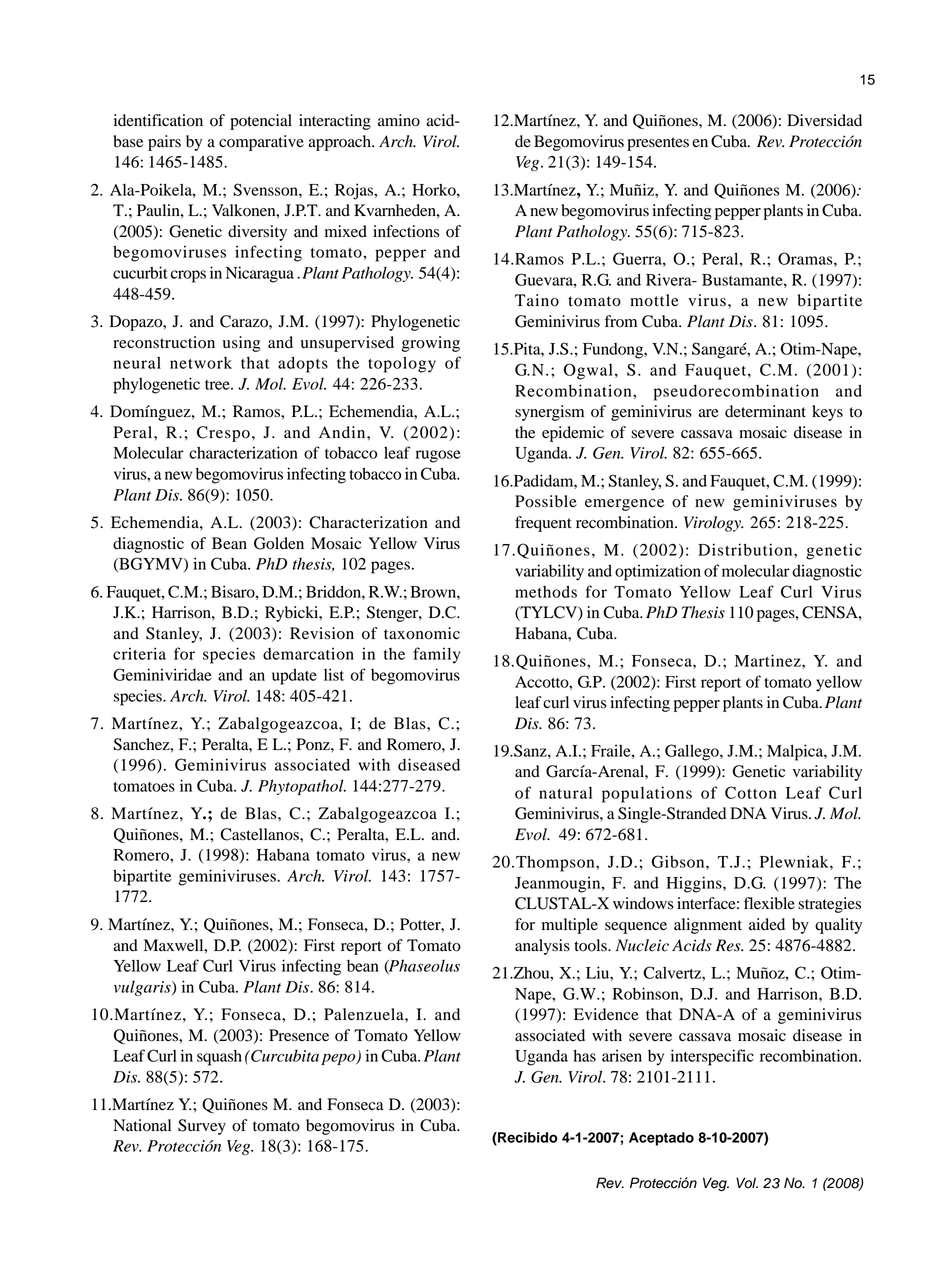 This image has width=952, height=1270. What do you see at coordinates (202, 1127) in the image?
I see `Survey` at bounding box center [202, 1127].
